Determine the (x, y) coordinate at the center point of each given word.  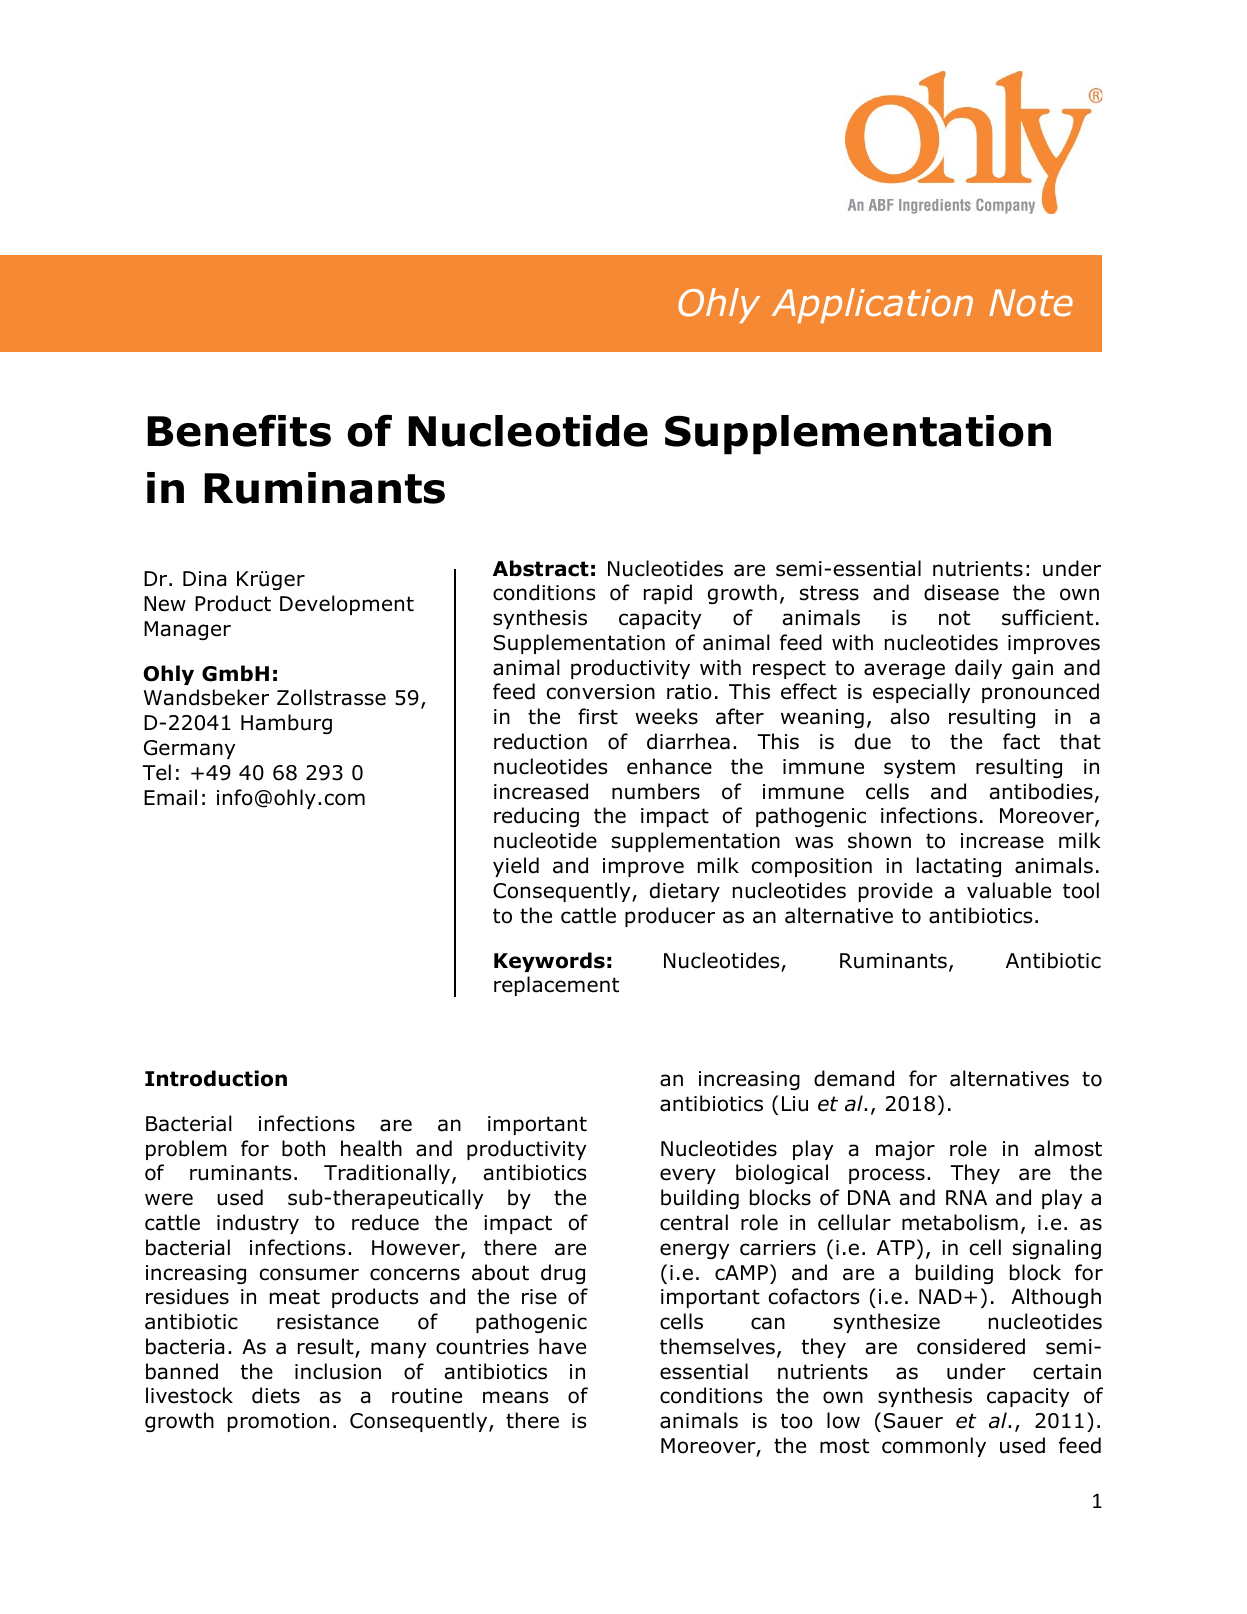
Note (1031, 303)
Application (872, 305)
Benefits (239, 430)
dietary (685, 892)
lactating (959, 867)
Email (170, 797)
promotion (278, 1422)
